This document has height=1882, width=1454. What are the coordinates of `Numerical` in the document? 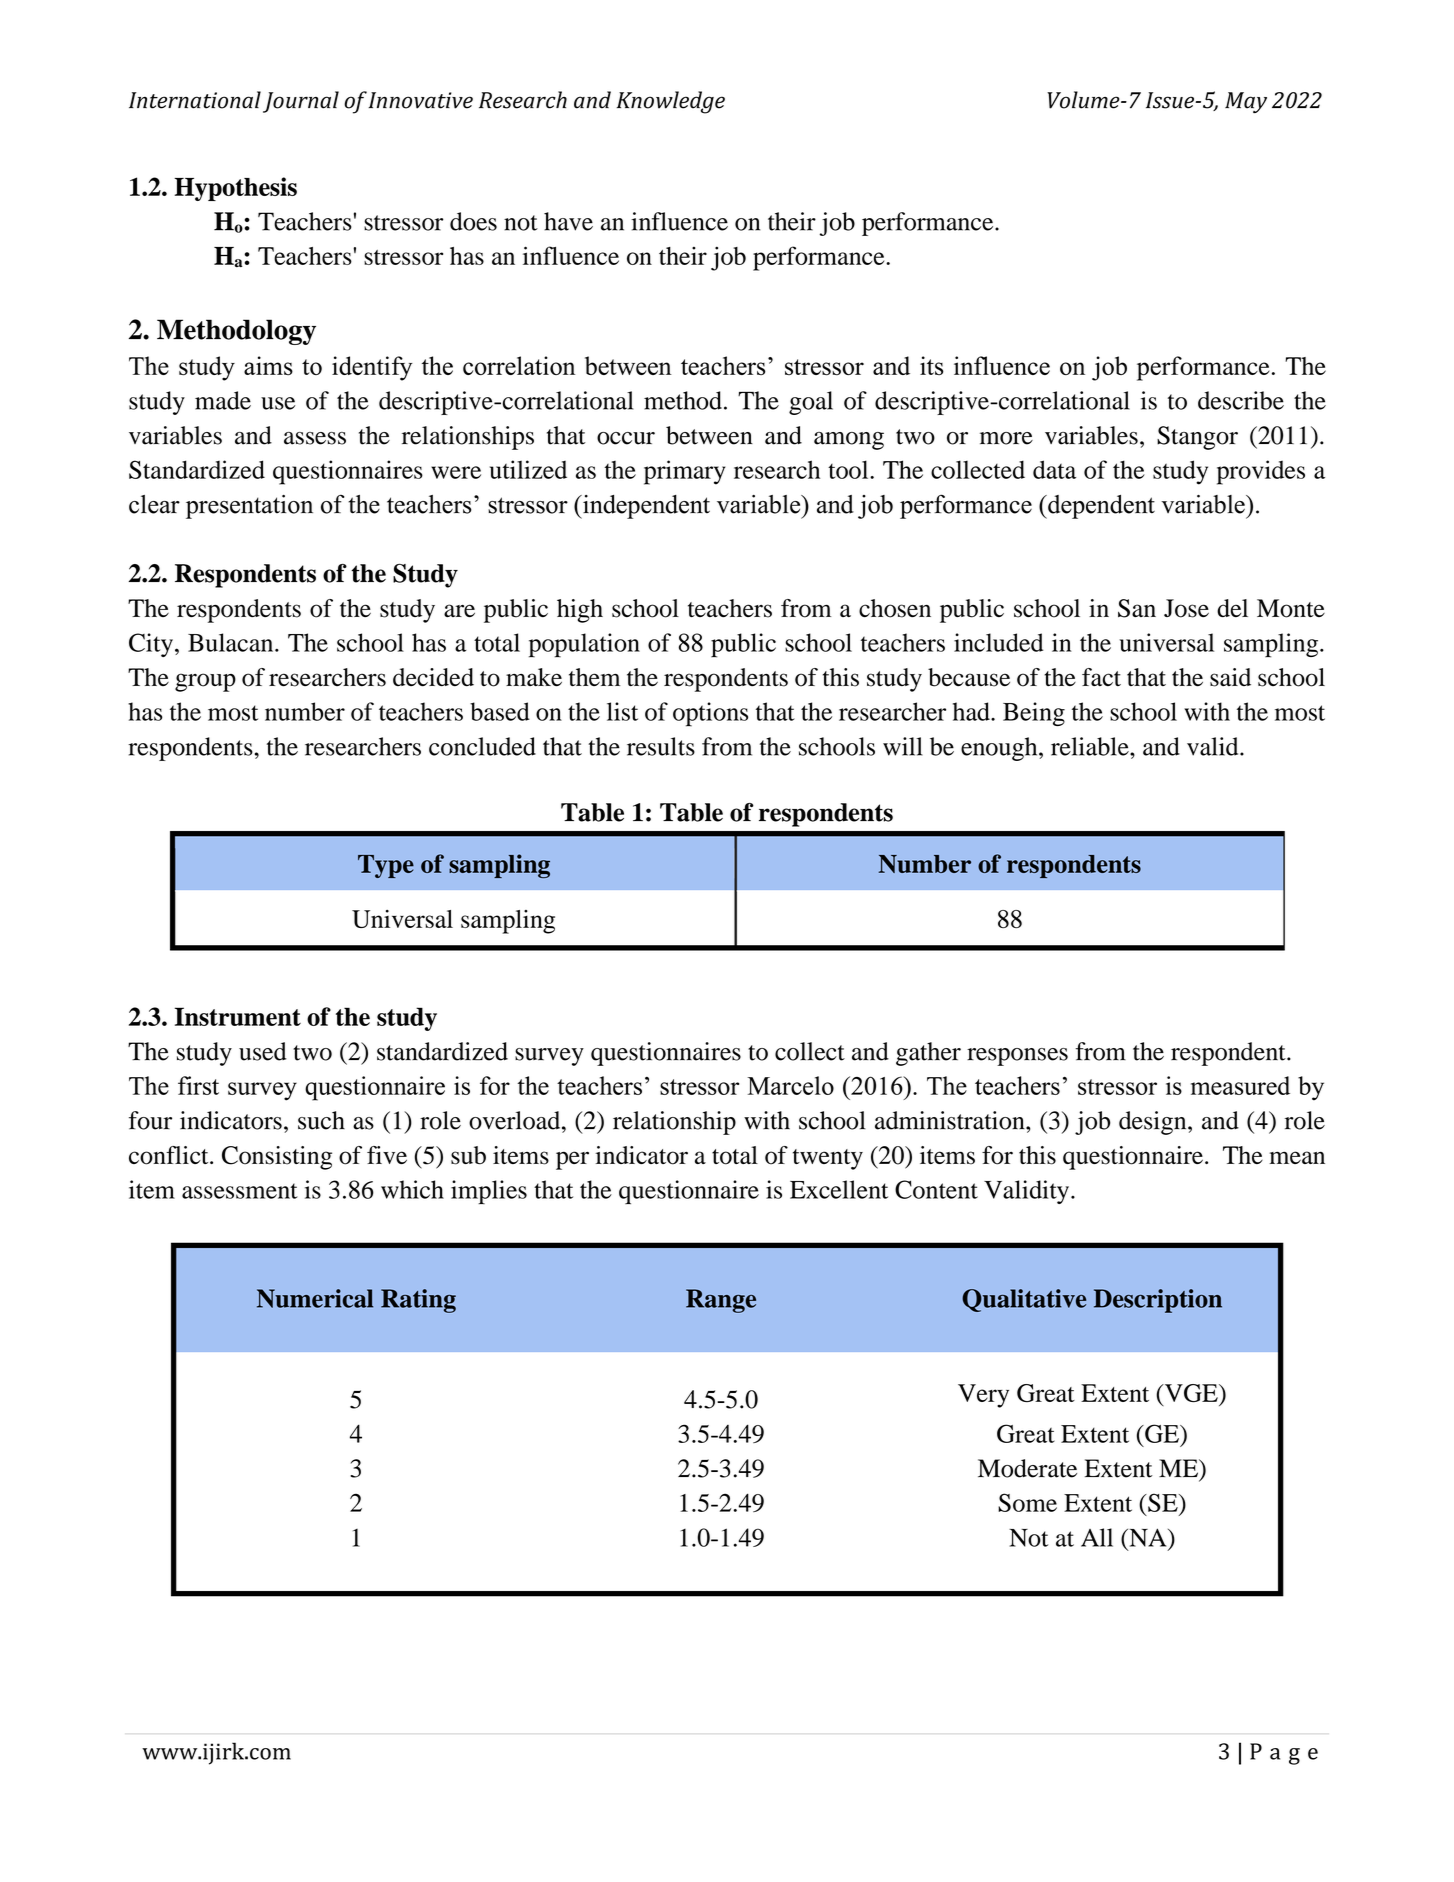 It's located at (315, 1298).
